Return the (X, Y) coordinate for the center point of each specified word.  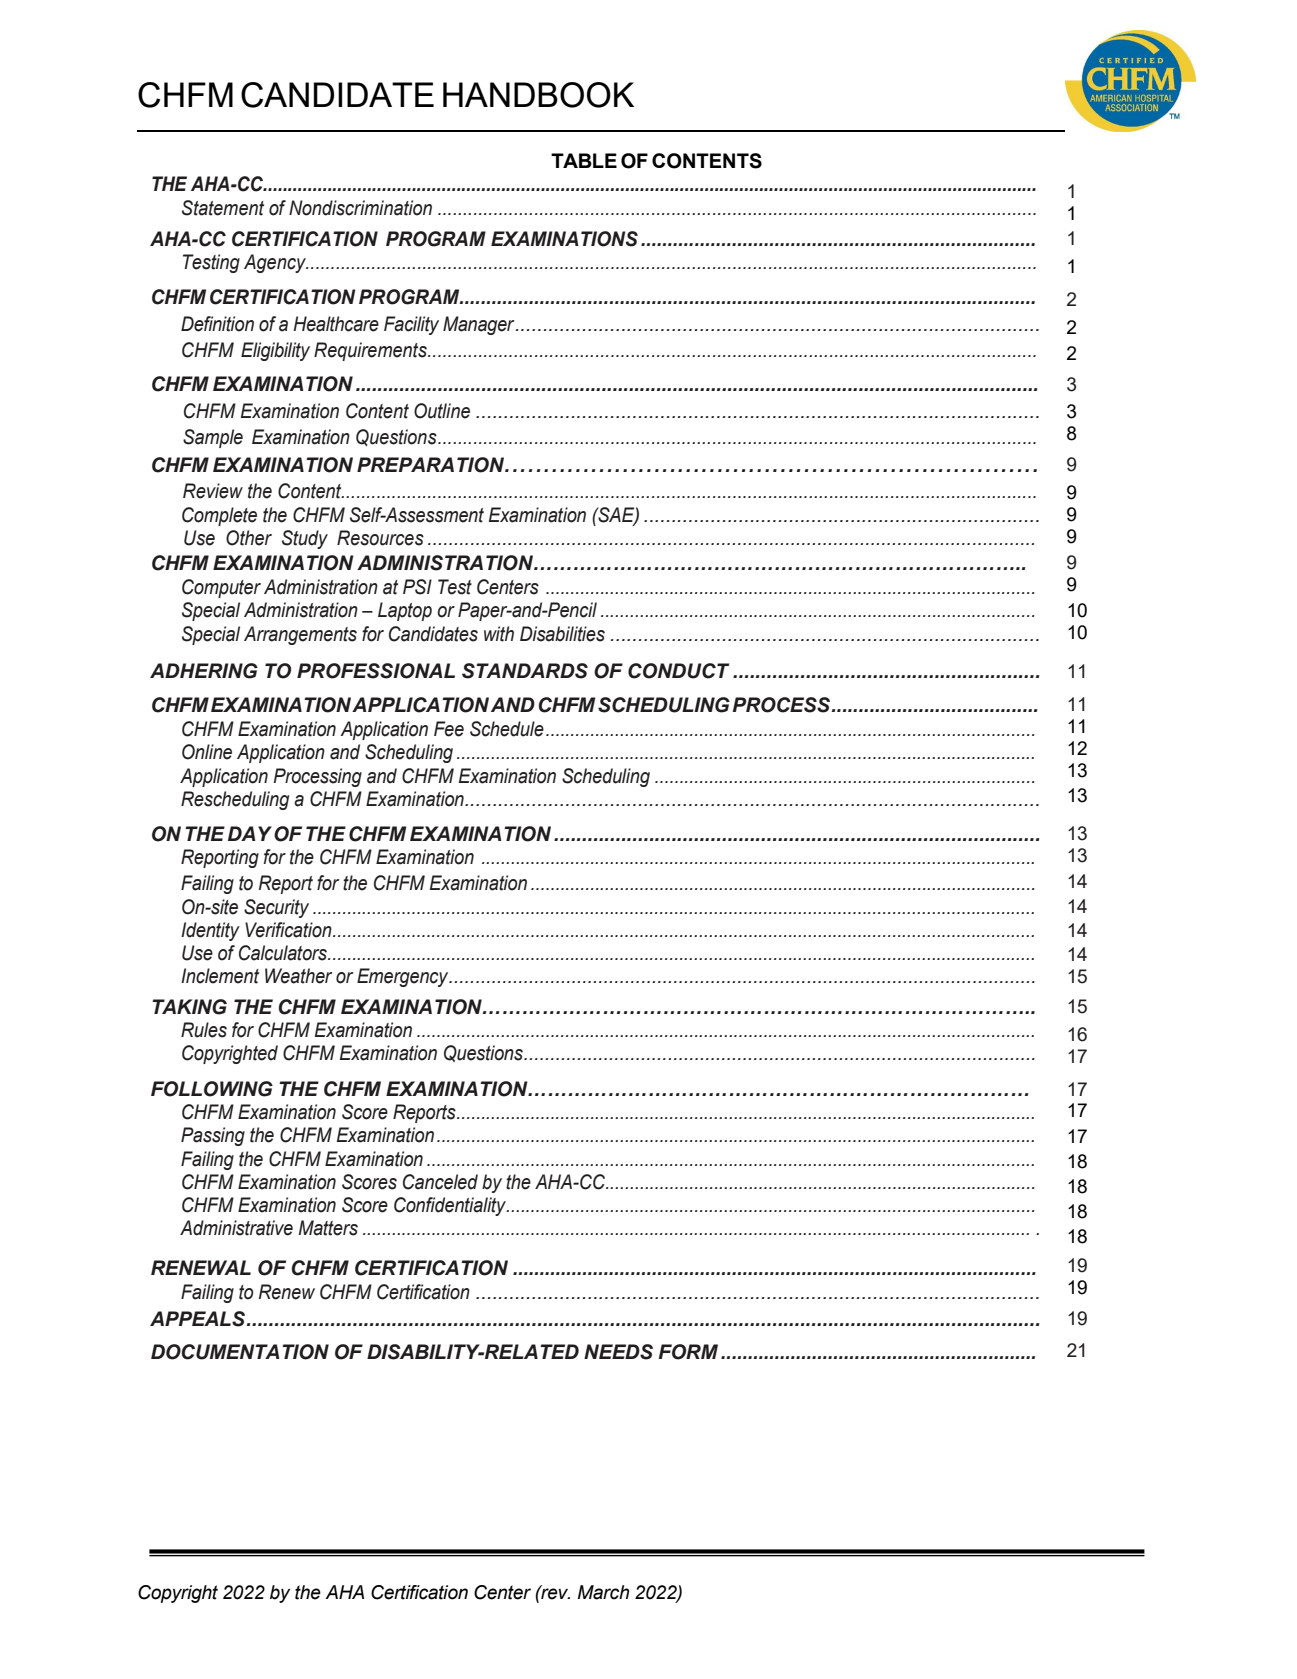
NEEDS (618, 1352)
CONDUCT (678, 671)
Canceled (440, 1182)
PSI (417, 587)
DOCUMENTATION (240, 1352)
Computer (221, 588)
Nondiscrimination (360, 208)
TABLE (584, 160)
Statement (223, 208)
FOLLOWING (212, 1089)
